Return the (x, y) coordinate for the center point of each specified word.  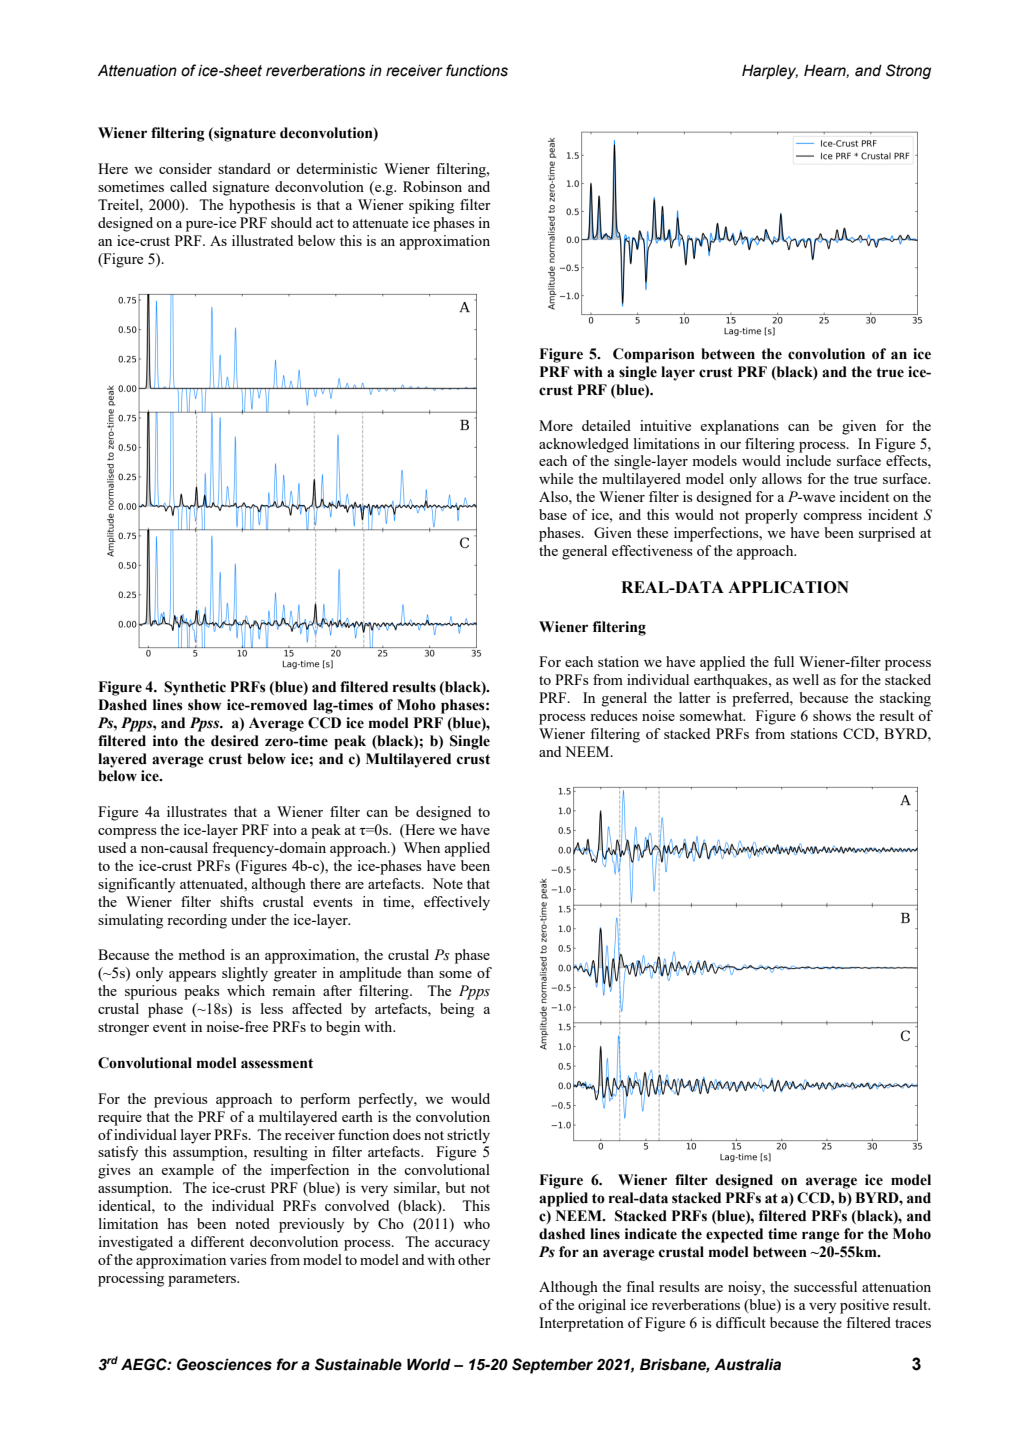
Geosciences (224, 1364)
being (457, 1010)
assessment (277, 1063)
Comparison (654, 355)
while (556, 478)
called (188, 186)
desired (235, 741)
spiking (431, 206)
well (805, 679)
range (821, 1237)
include (808, 460)
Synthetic (195, 688)
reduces (614, 715)
